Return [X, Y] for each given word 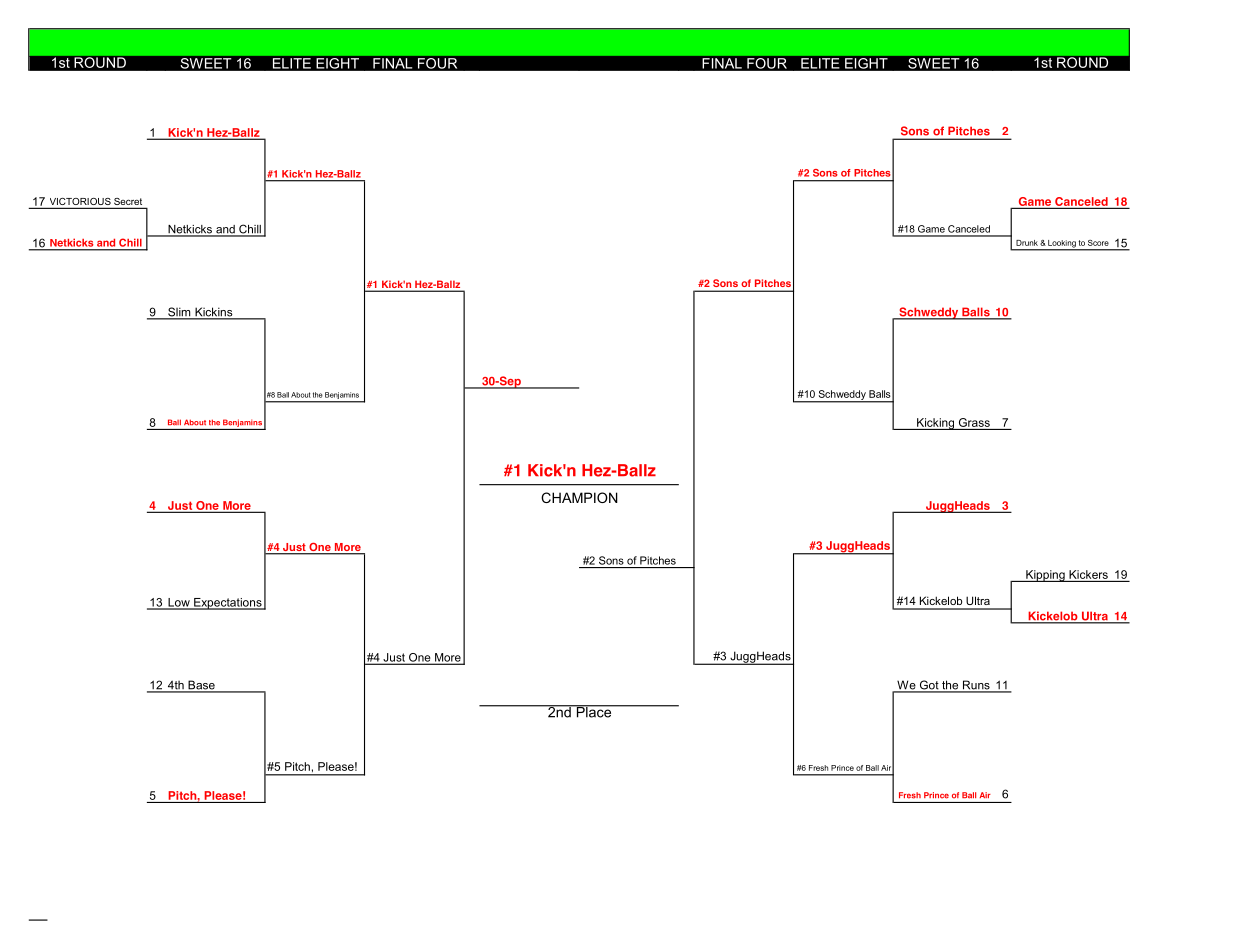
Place [594, 711]
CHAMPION [579, 497]
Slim [179, 313]
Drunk [1027, 243]
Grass [974, 422]
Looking [1062, 245]
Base [201, 686]
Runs [976, 686]
